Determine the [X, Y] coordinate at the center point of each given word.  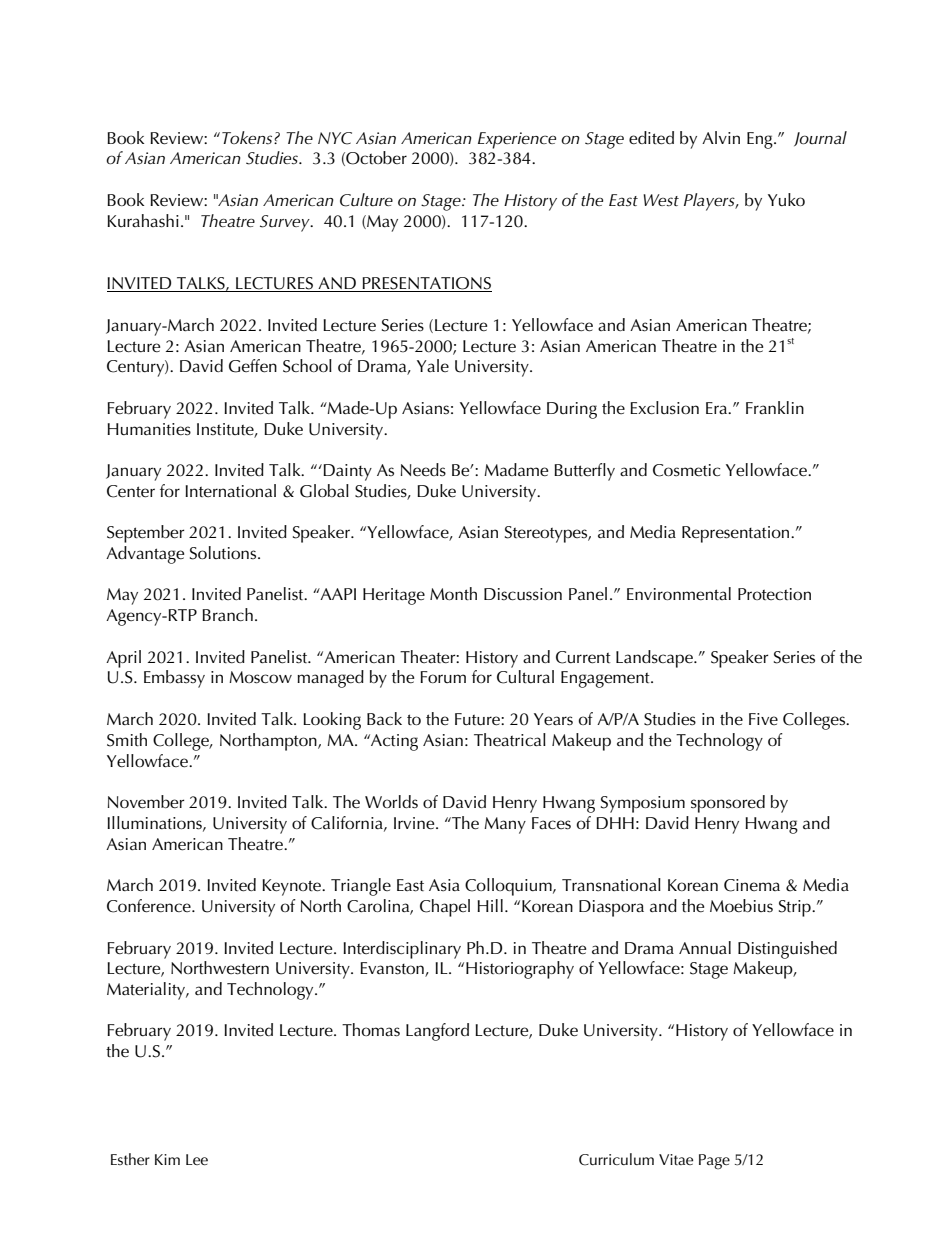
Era [718, 408]
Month [453, 594]
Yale [433, 365]
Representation [737, 534]
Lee [197, 1159]
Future [478, 719]
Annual [705, 948]
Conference [150, 906]
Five [763, 719]
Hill [490, 905]
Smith [127, 740]
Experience [517, 140]
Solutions [224, 553]
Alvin [721, 137]
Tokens [248, 137]
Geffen [253, 366]
